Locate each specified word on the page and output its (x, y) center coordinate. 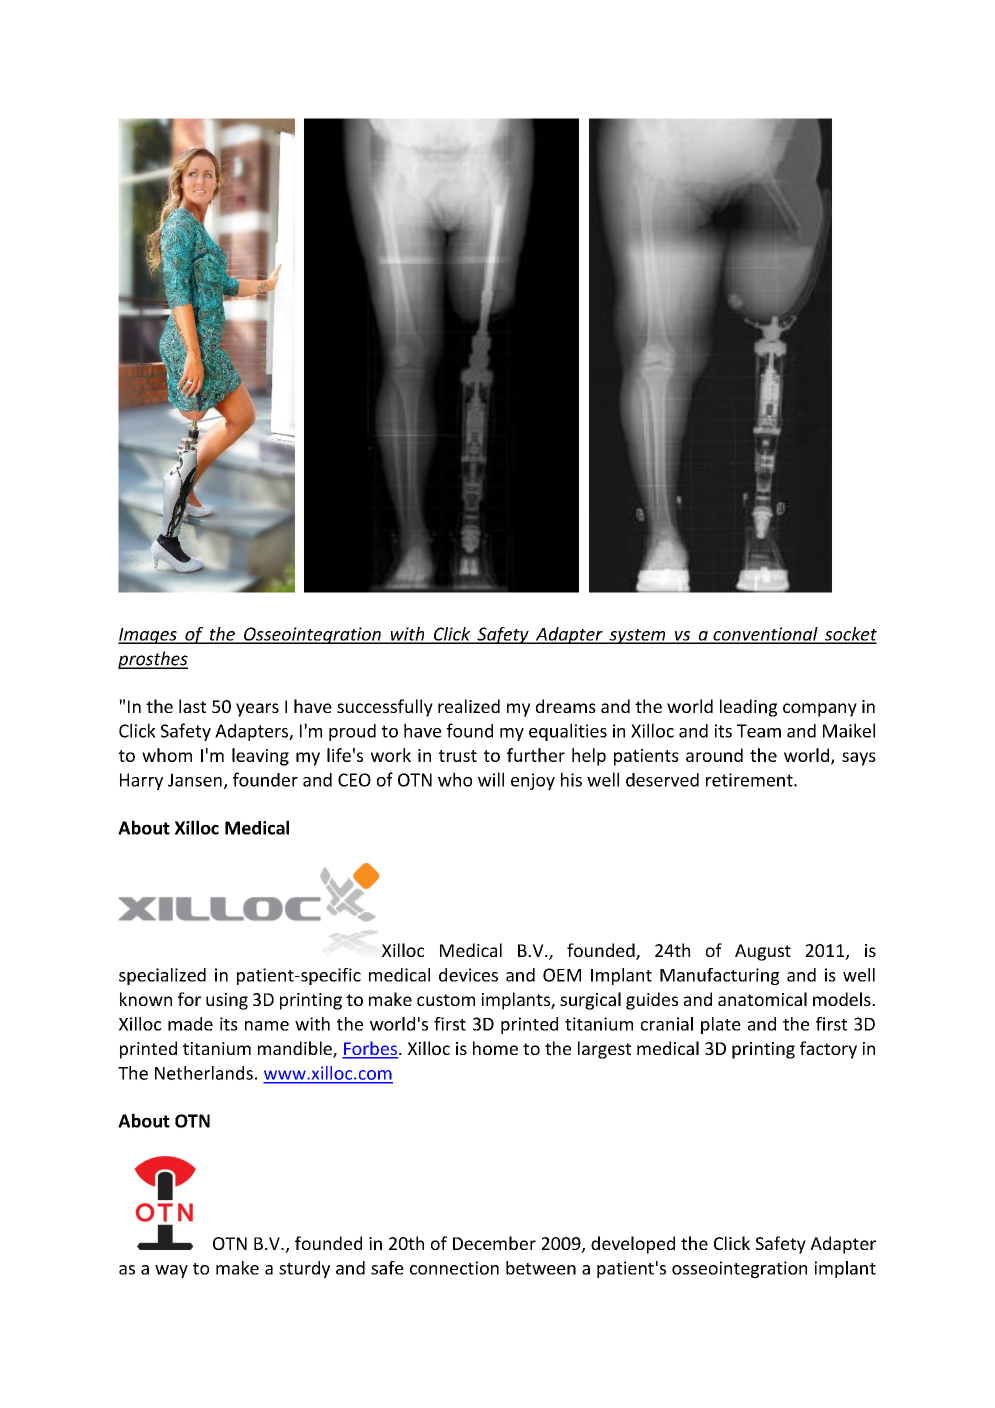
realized (469, 706)
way (171, 1271)
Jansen (195, 780)
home (495, 1048)
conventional (765, 635)
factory (828, 1050)
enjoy (533, 781)
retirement (750, 780)
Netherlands (204, 1073)
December (494, 1243)
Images (148, 636)
